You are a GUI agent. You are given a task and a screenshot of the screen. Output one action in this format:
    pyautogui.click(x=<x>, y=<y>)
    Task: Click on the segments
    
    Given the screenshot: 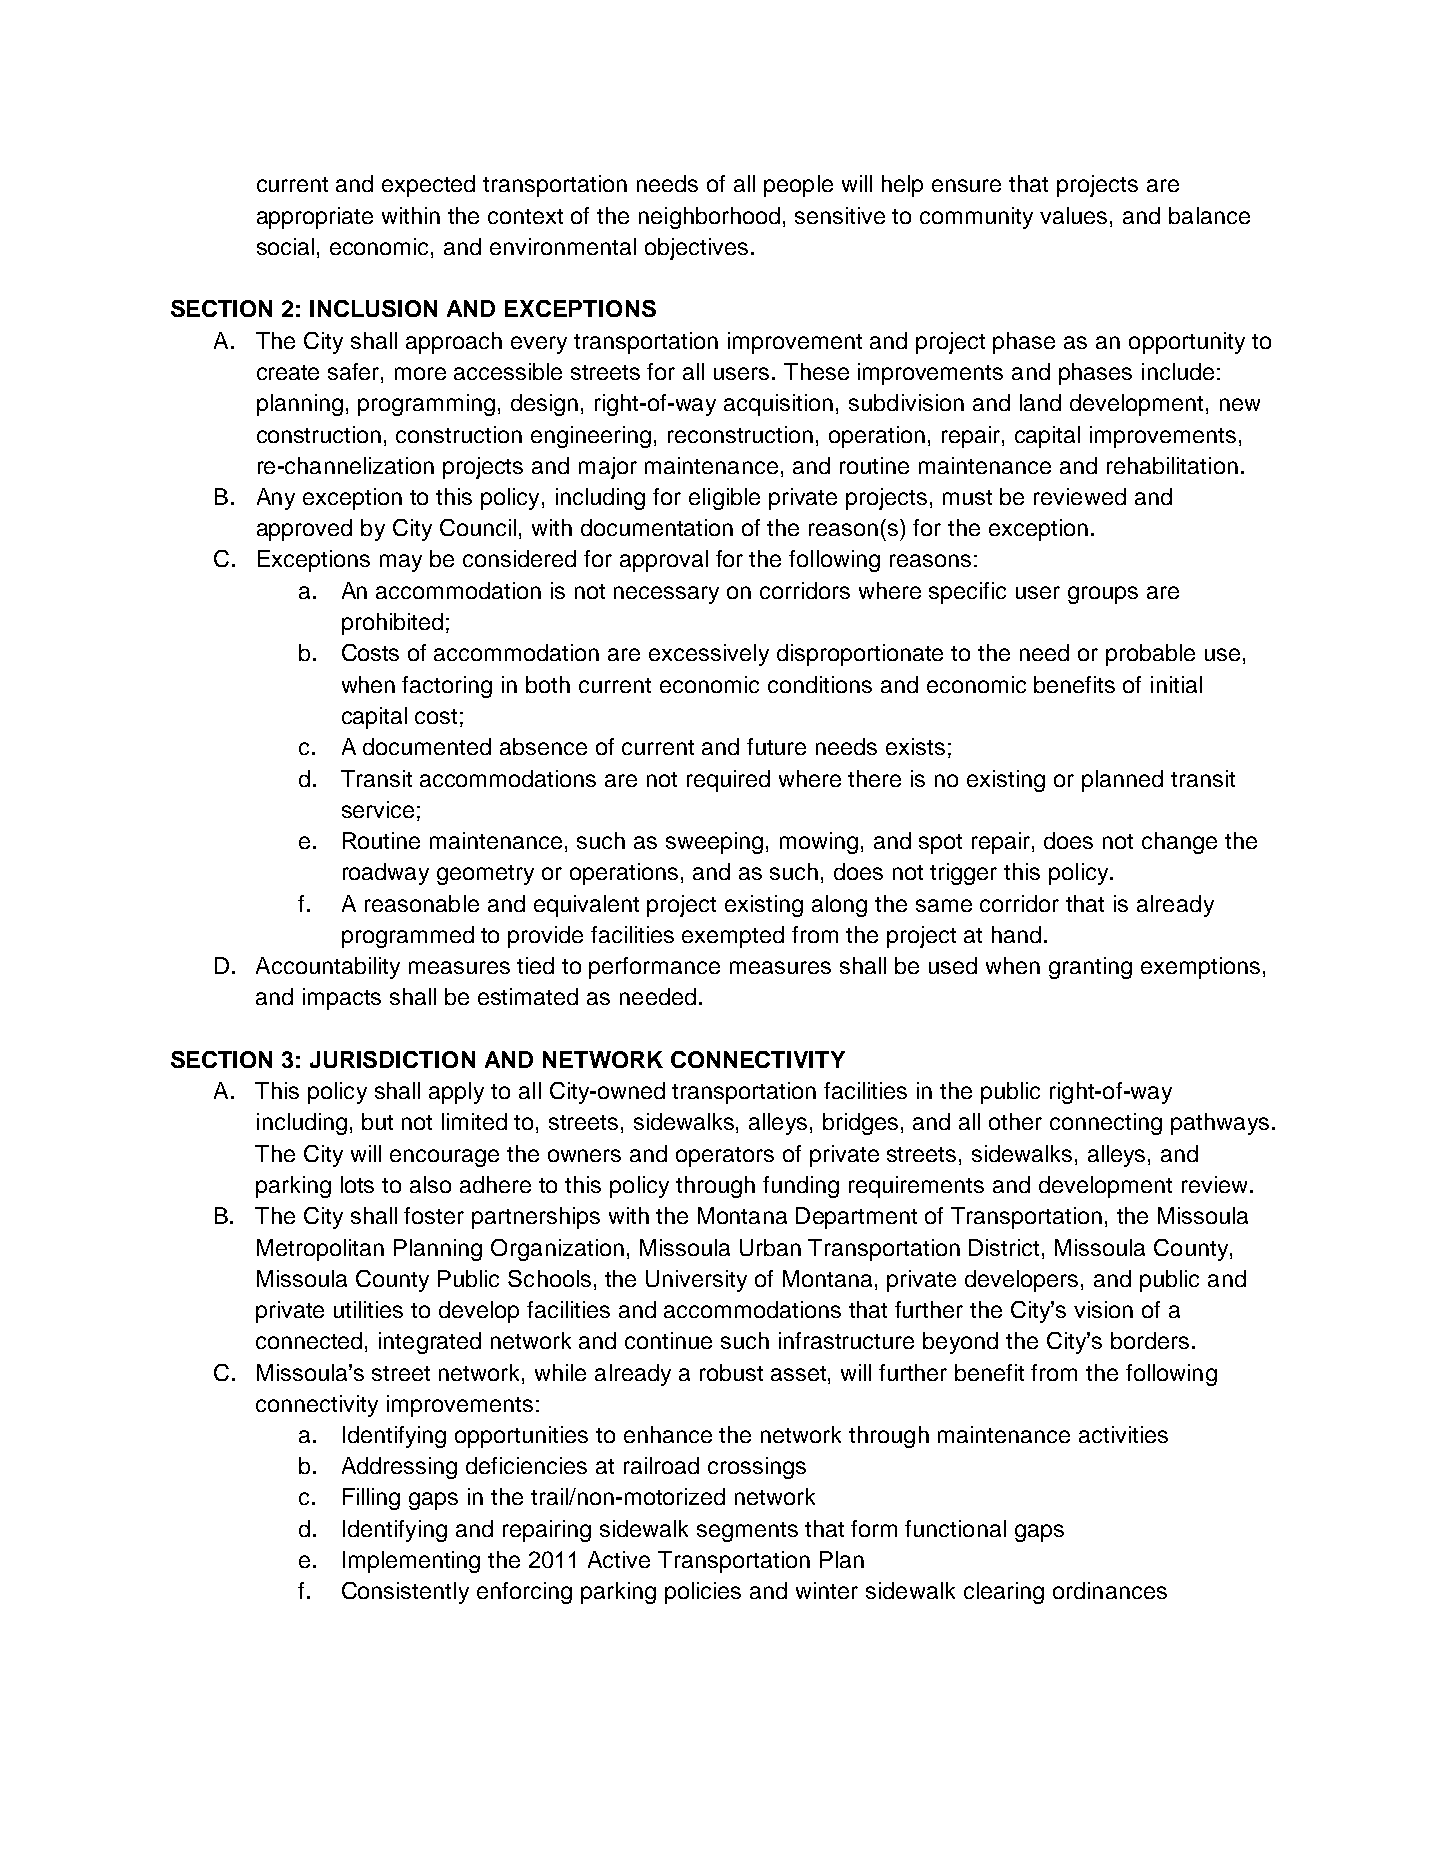 What is the action you would take?
    pyautogui.click(x=747, y=1532)
